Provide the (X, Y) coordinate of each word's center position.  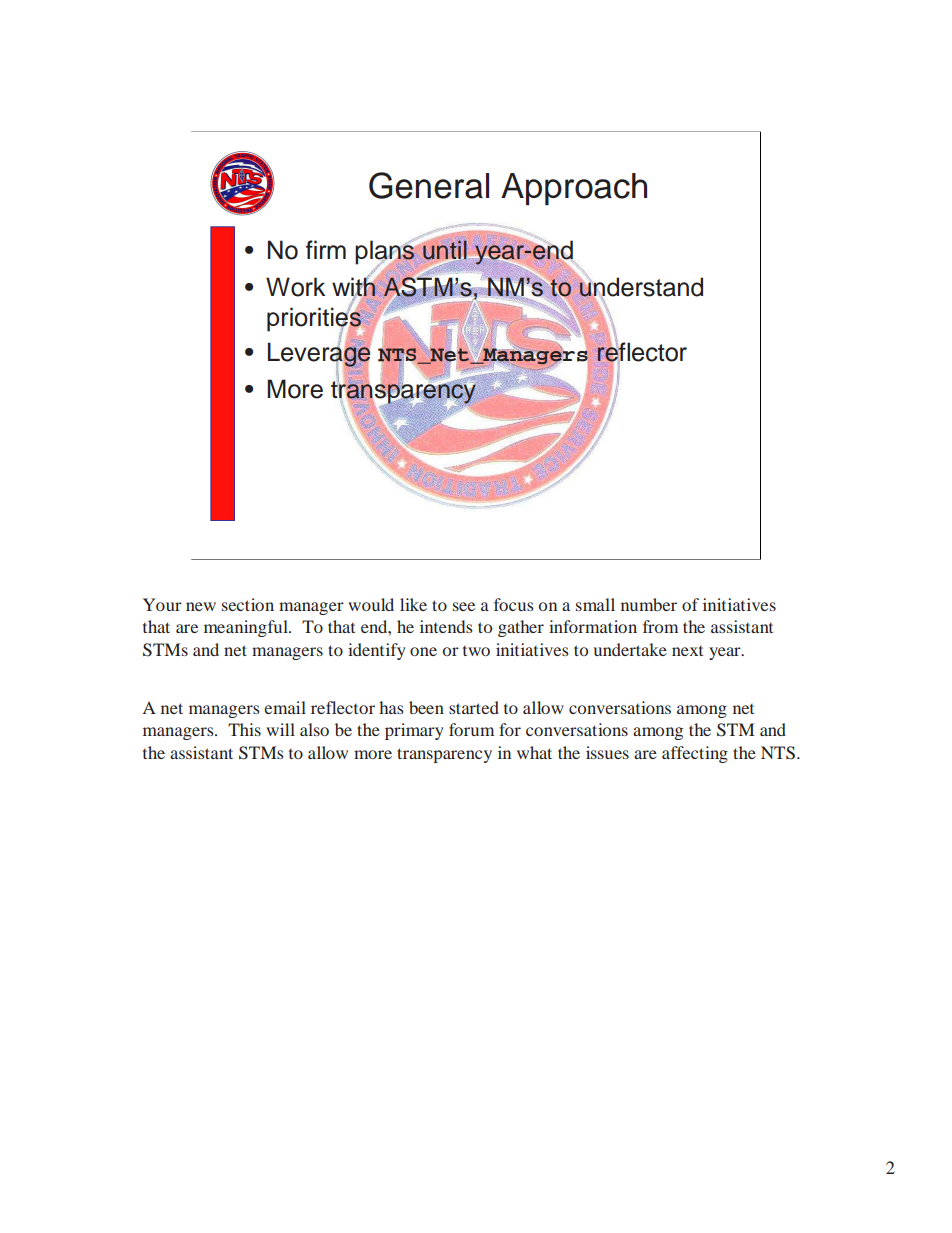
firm (326, 249)
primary (414, 731)
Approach (574, 189)
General (429, 185)
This (244, 729)
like (413, 604)
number (649, 604)
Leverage (319, 354)
